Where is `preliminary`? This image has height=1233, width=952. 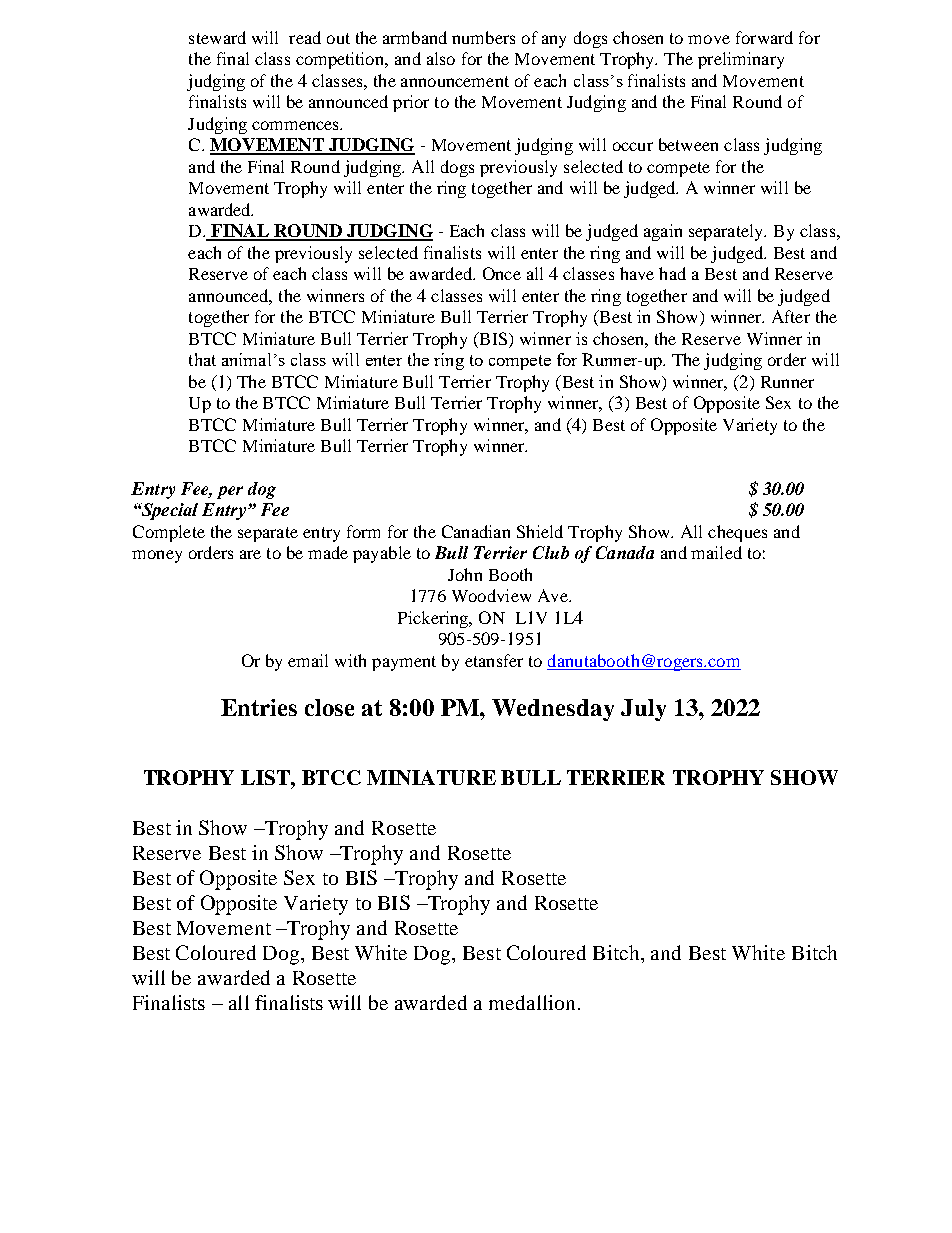
preliminary is located at coordinates (741, 60).
